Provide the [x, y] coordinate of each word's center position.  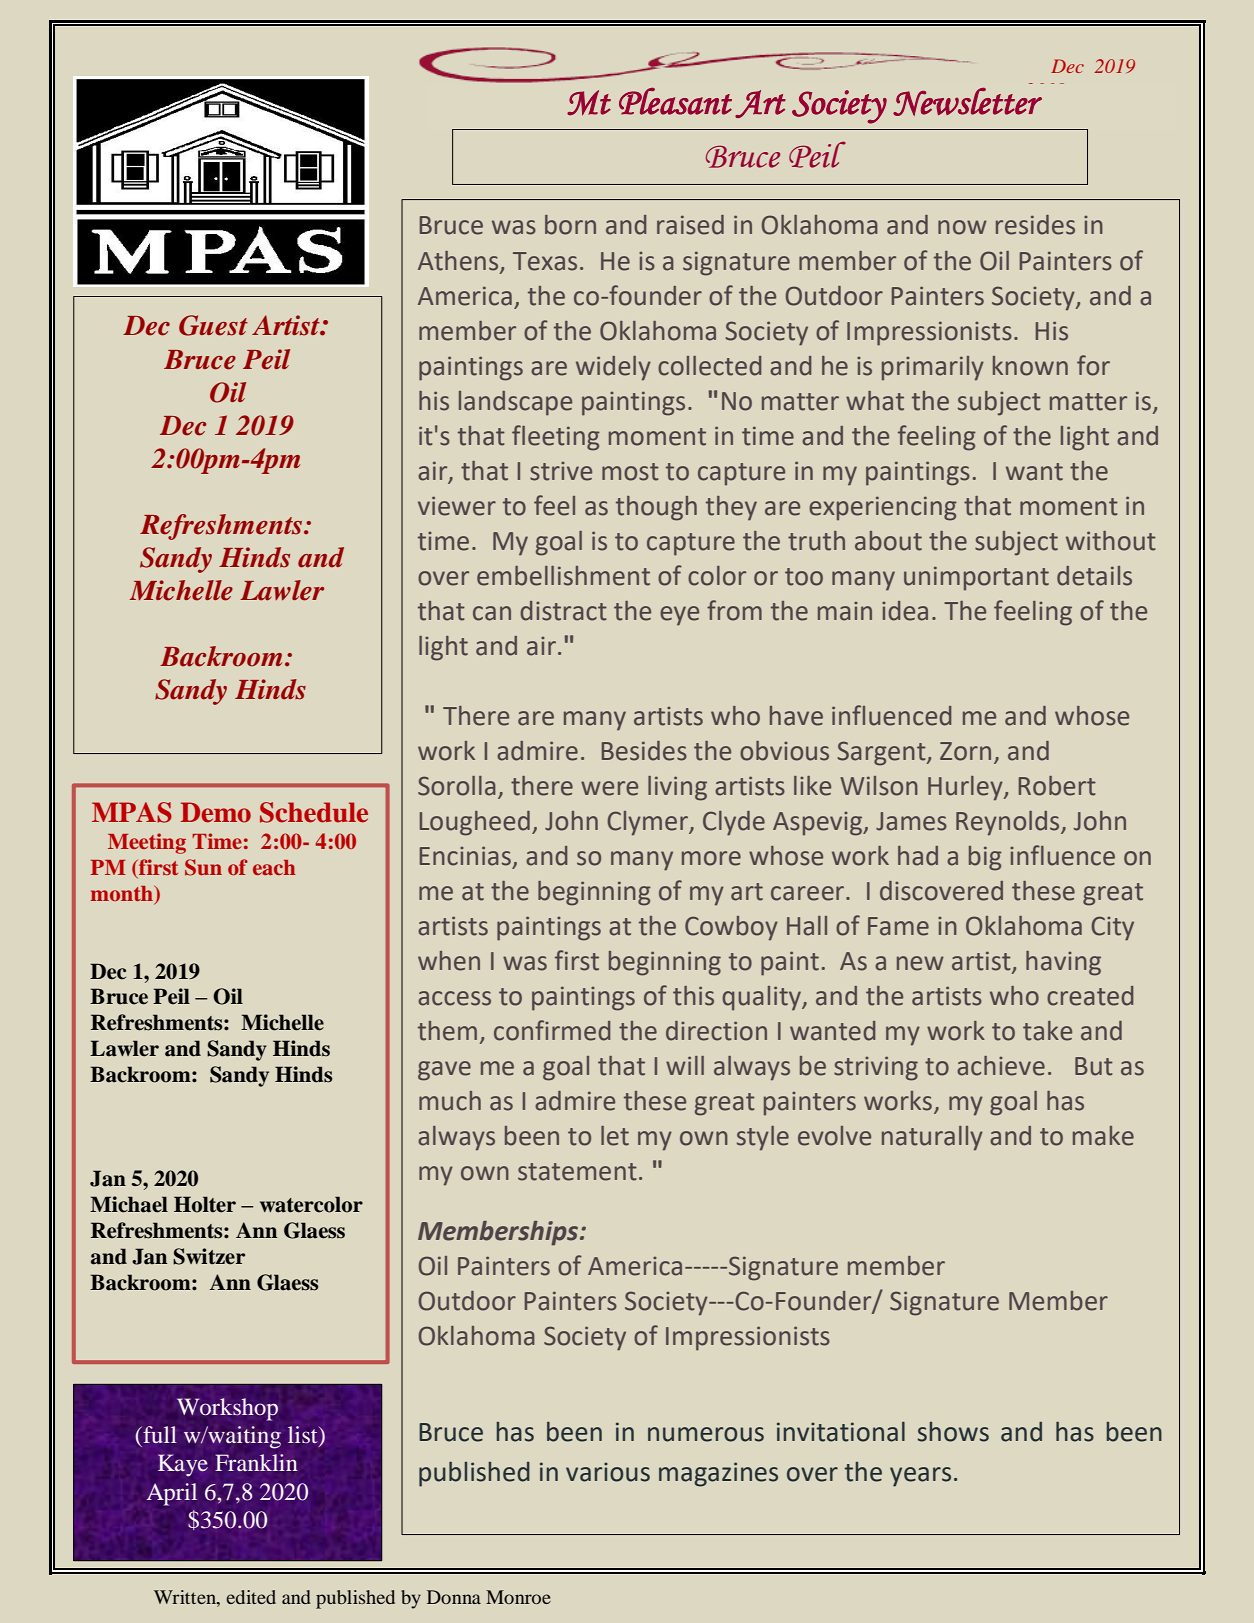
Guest [213, 325]
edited [251, 1597]
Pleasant [675, 101]
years [920, 1477]
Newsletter [967, 102]
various [608, 1472]
